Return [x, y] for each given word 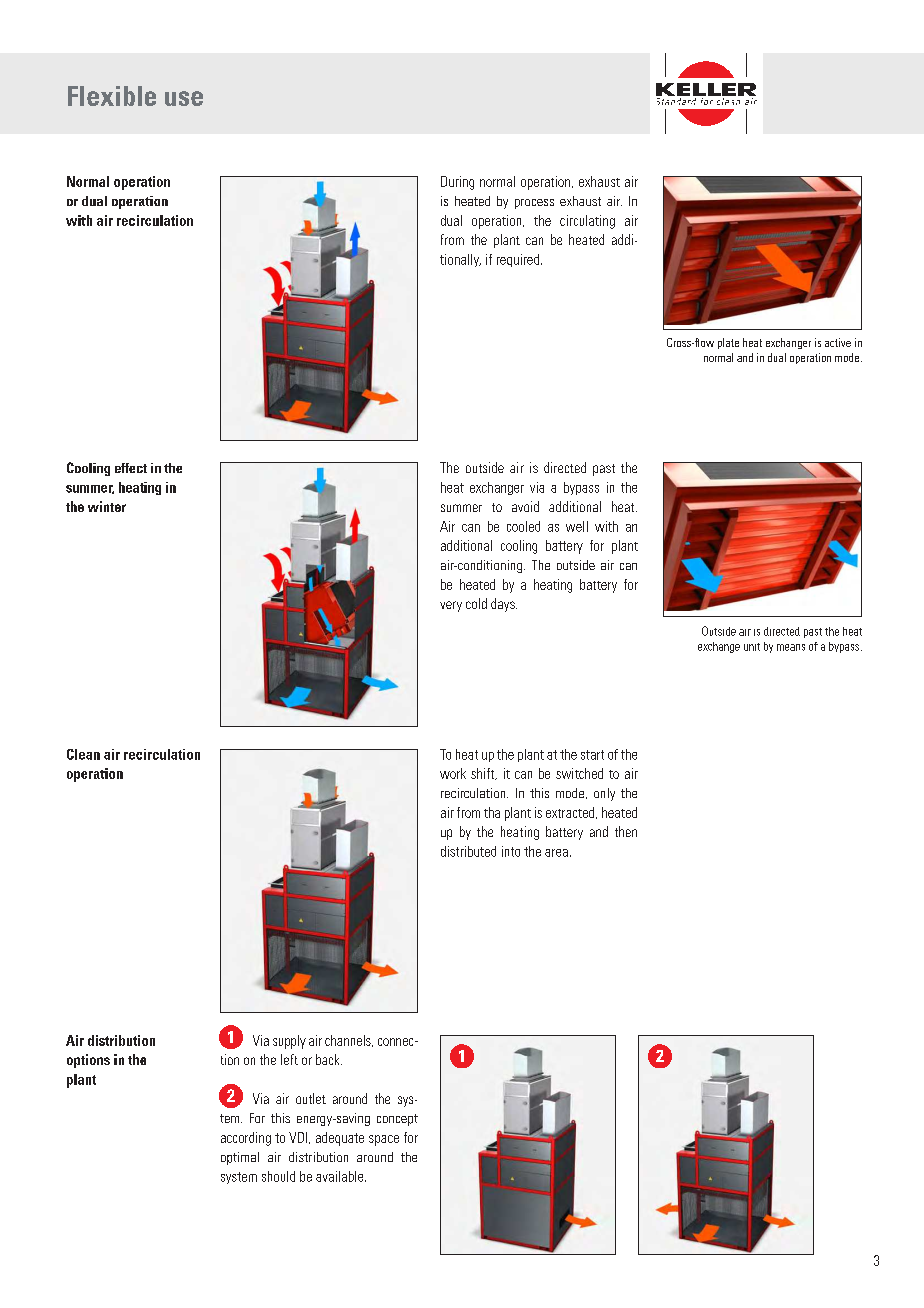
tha [492, 812]
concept [397, 1120]
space [384, 1140]
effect [131, 468]
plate [728, 343]
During [457, 183]
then [626, 831]
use [184, 98]
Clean [83, 754]
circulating [587, 222]
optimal [240, 1158]
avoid [525, 506]
